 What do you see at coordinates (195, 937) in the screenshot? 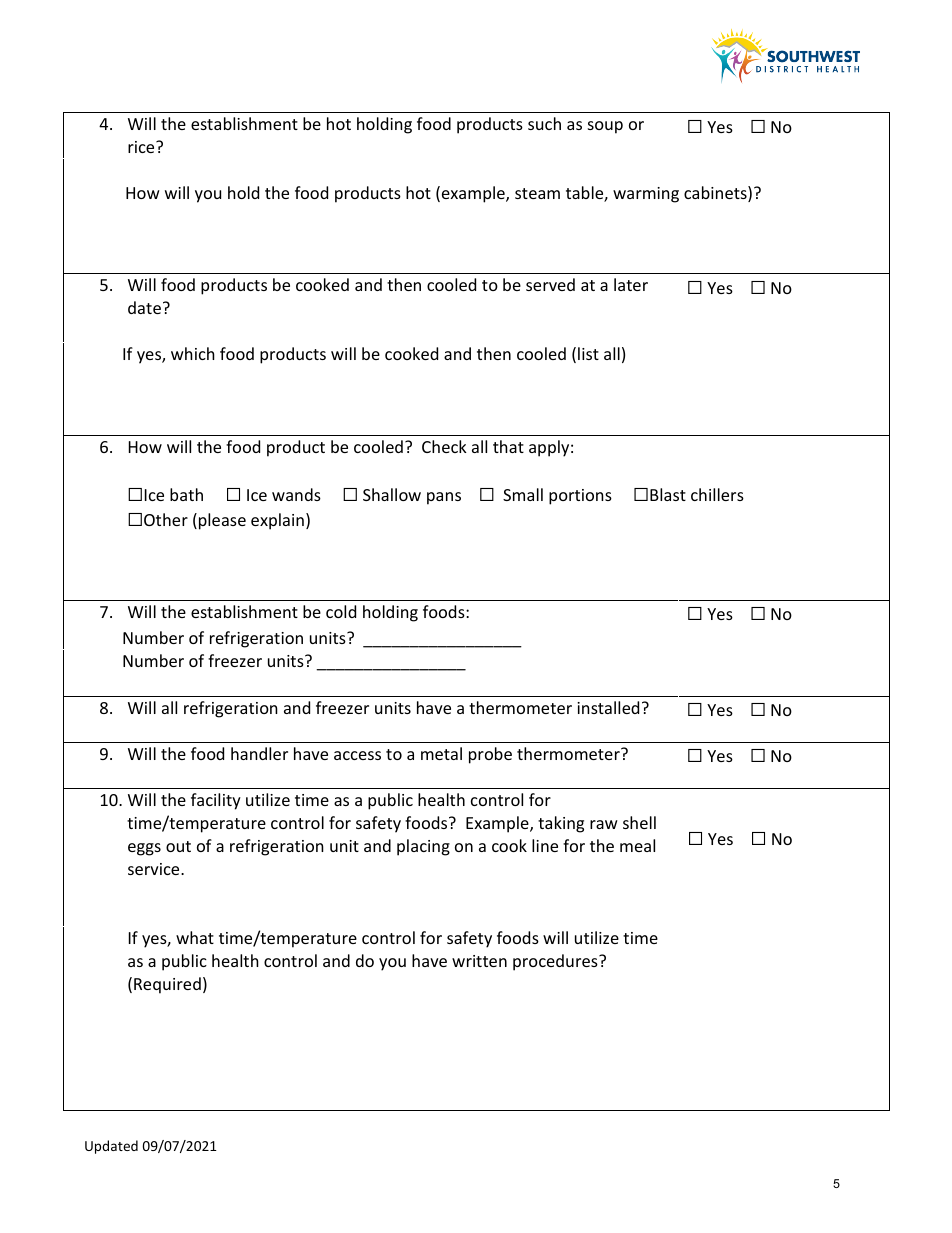
I see `what` at bounding box center [195, 937].
